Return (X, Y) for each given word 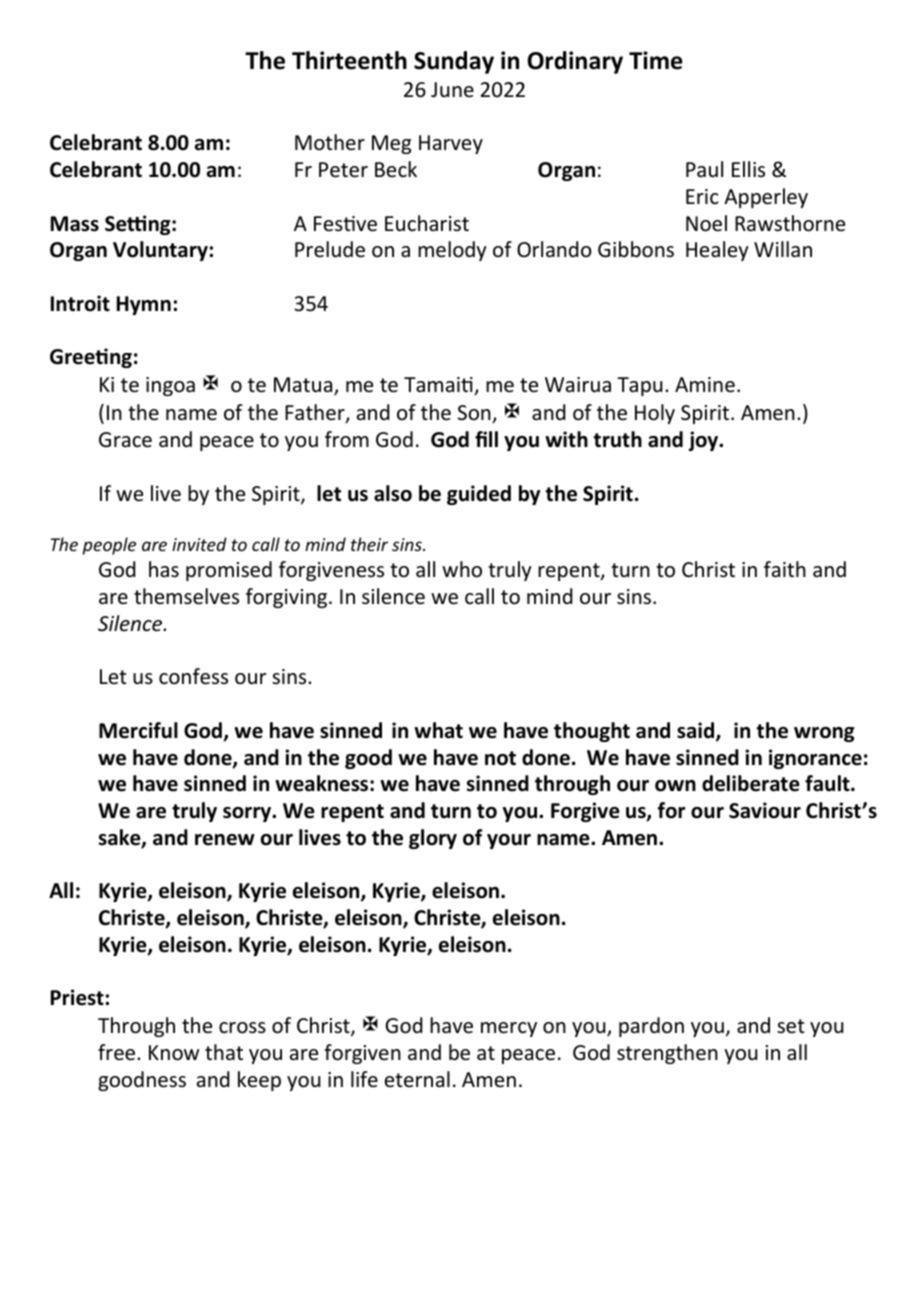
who (462, 569)
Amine (705, 385)
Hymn (144, 305)
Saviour (765, 810)
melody (452, 251)
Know (174, 1053)
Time (656, 60)
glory (433, 839)
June (452, 89)
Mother (330, 142)
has (164, 569)
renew (225, 840)
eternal (417, 1079)
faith (785, 569)
